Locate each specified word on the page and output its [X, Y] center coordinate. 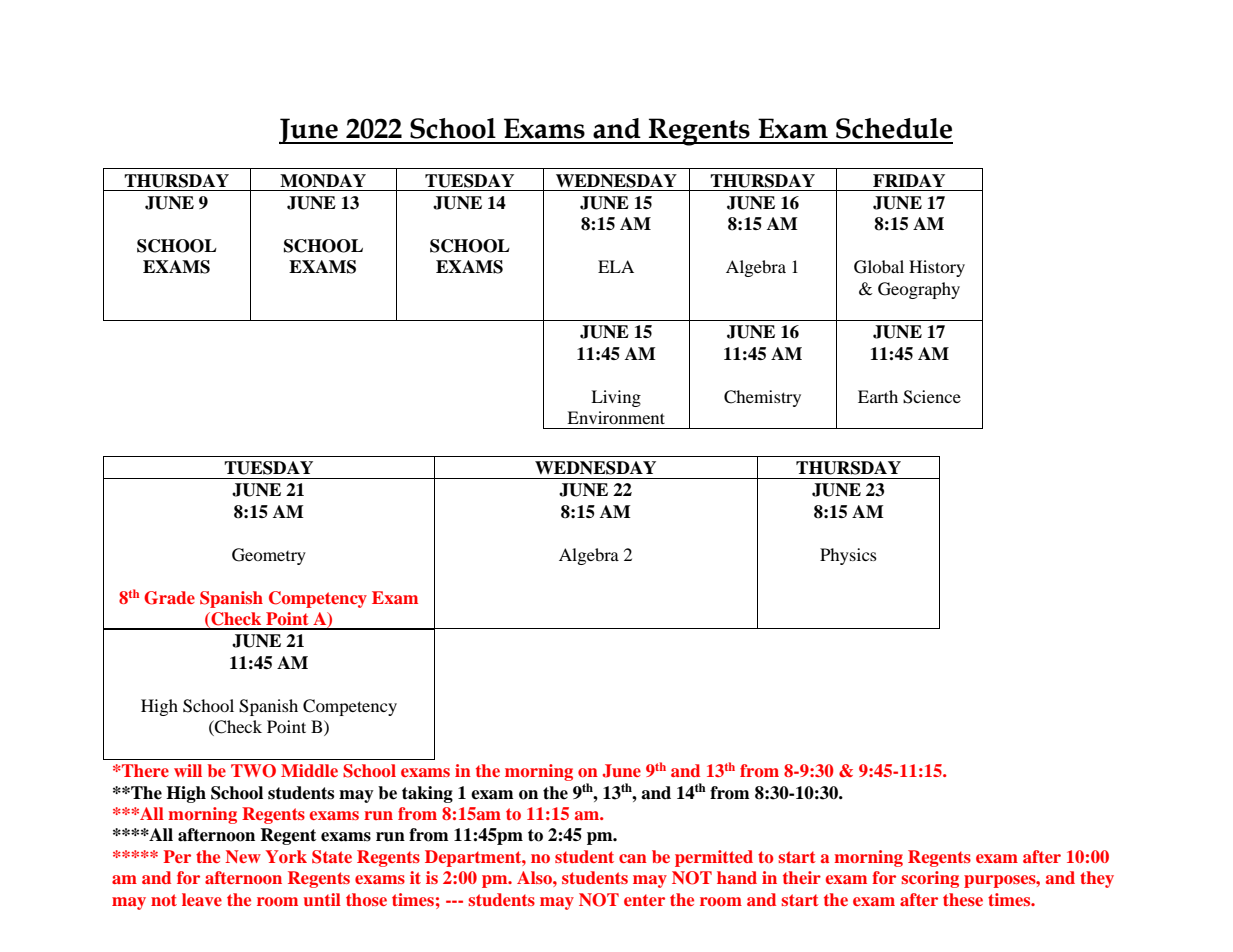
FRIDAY [909, 180]
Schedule [894, 128]
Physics [848, 556]
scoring [930, 879]
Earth [878, 396]
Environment [616, 417]
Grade [169, 598]
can [633, 858]
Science [932, 397]
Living [616, 398]
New [243, 856]
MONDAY [323, 181]
